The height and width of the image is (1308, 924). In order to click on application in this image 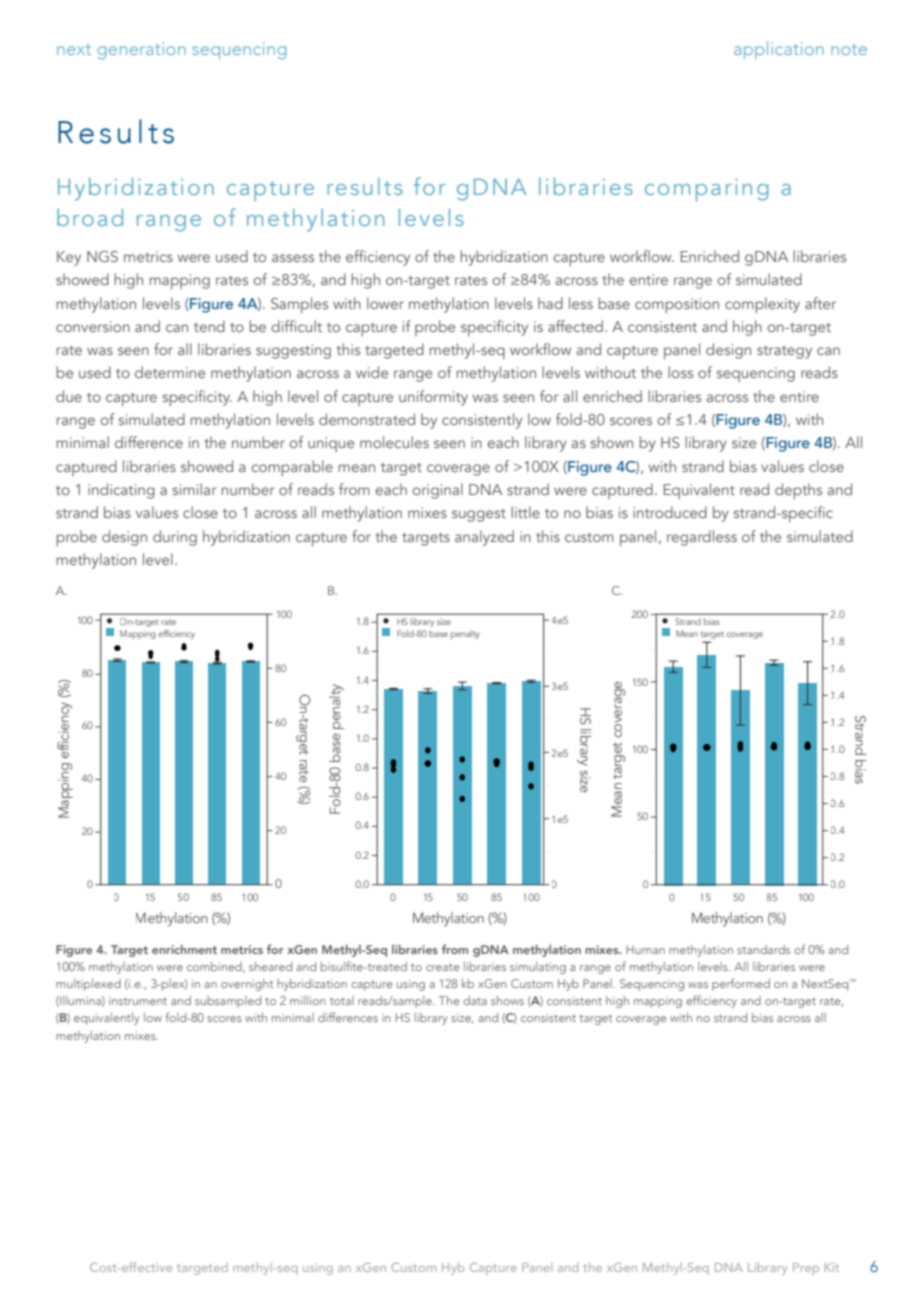, I will do `click(779, 50)`.
